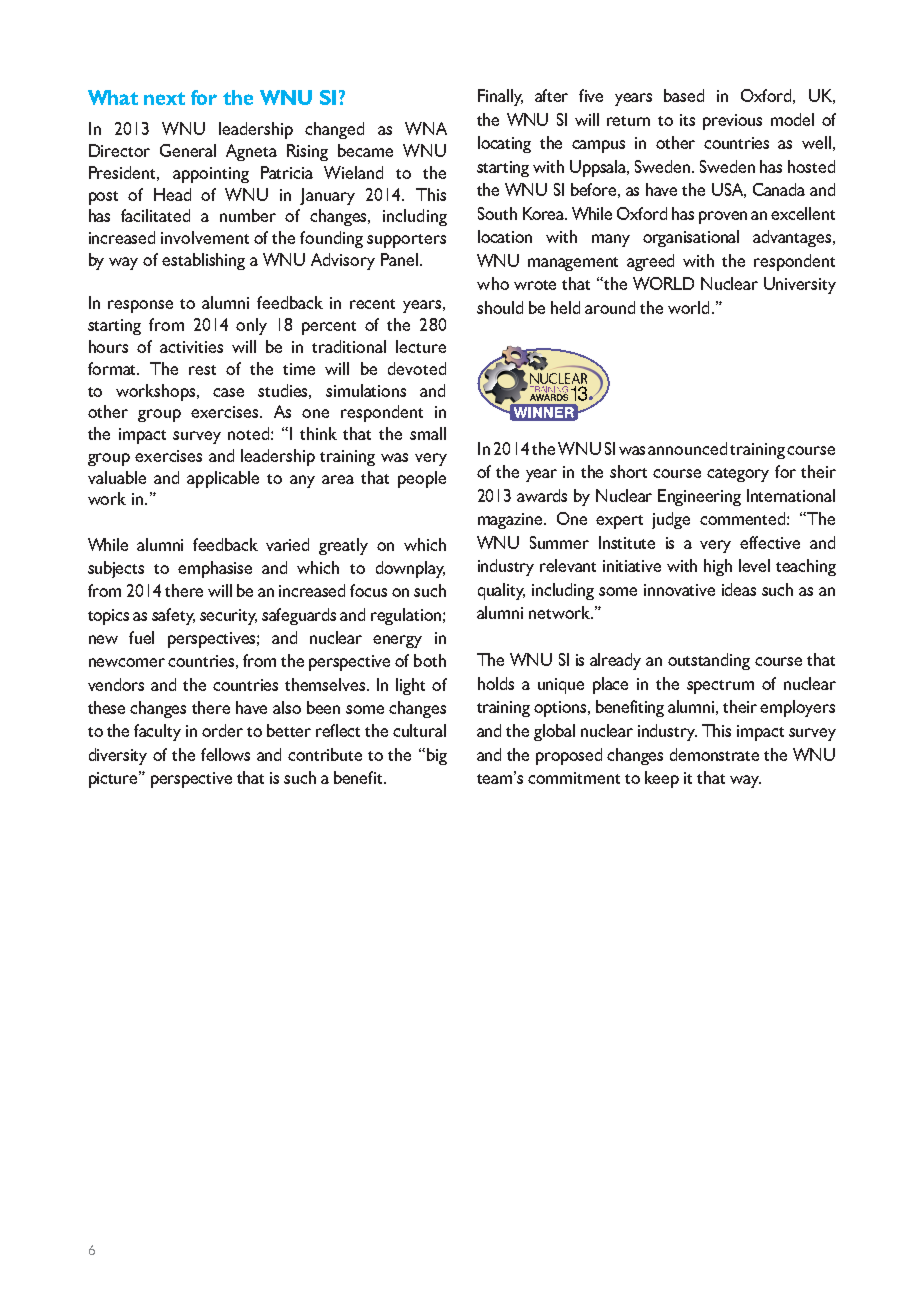  What do you see at coordinates (501, 591) in the screenshot?
I see `quality` at bounding box center [501, 591].
